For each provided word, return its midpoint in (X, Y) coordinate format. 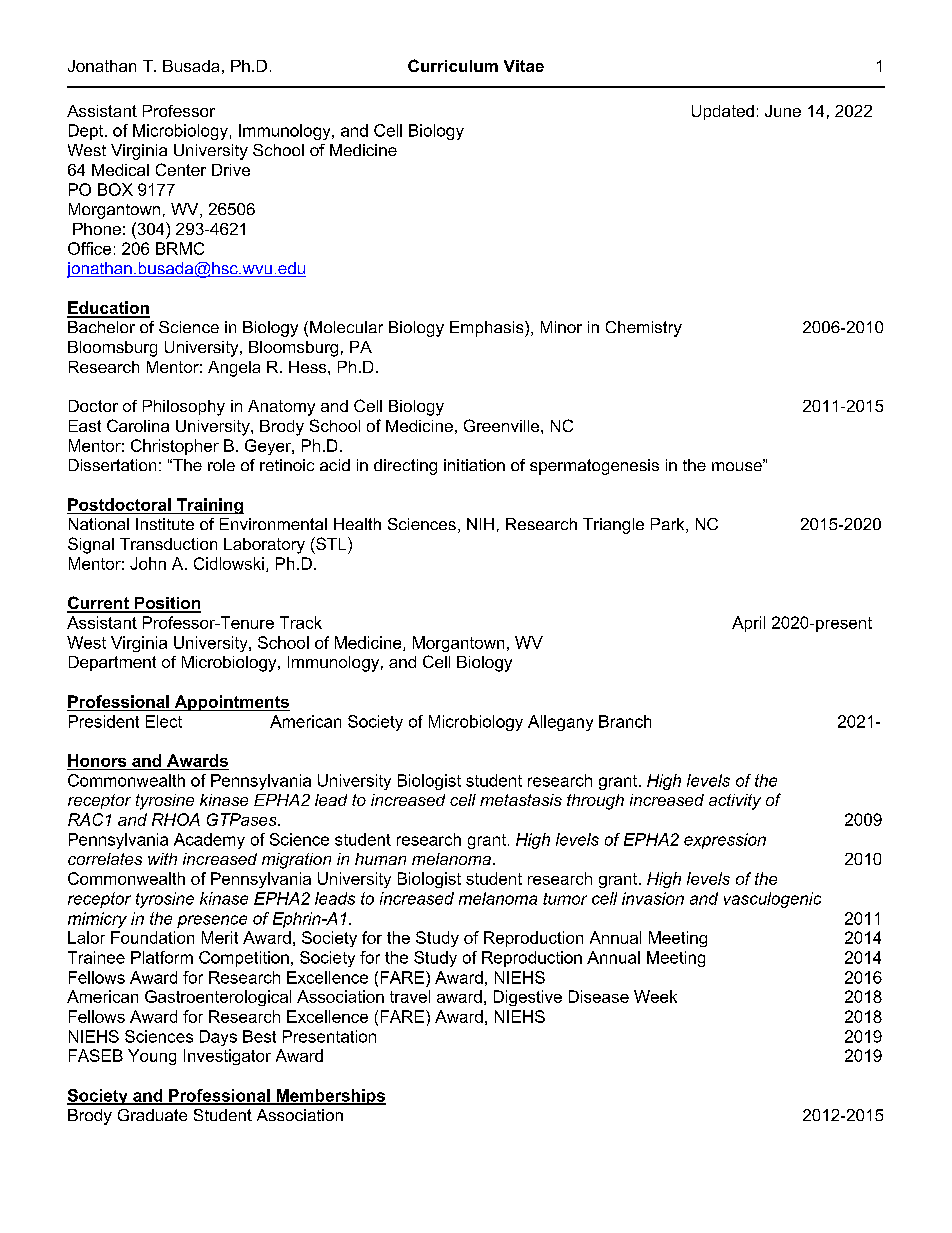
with (162, 859)
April (748, 624)
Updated (723, 112)
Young (152, 1057)
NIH (480, 524)
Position (167, 604)
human (380, 859)
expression (725, 841)
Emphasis (488, 329)
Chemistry (644, 329)
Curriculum (453, 65)
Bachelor (101, 327)
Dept (87, 132)
